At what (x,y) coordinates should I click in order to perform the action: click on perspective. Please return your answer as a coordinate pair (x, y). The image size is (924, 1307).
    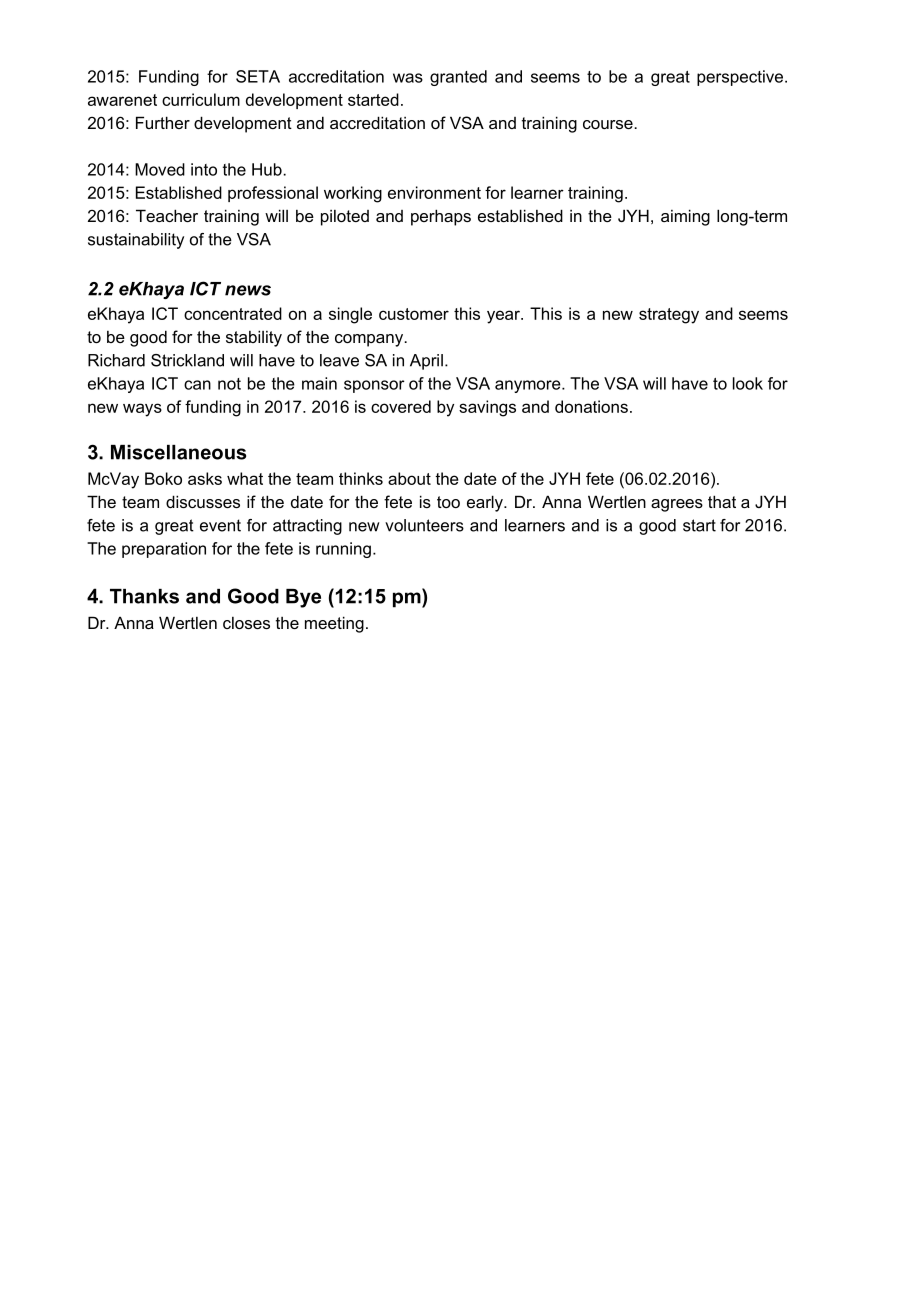
    Looking at the image, I should click on (740, 78).
